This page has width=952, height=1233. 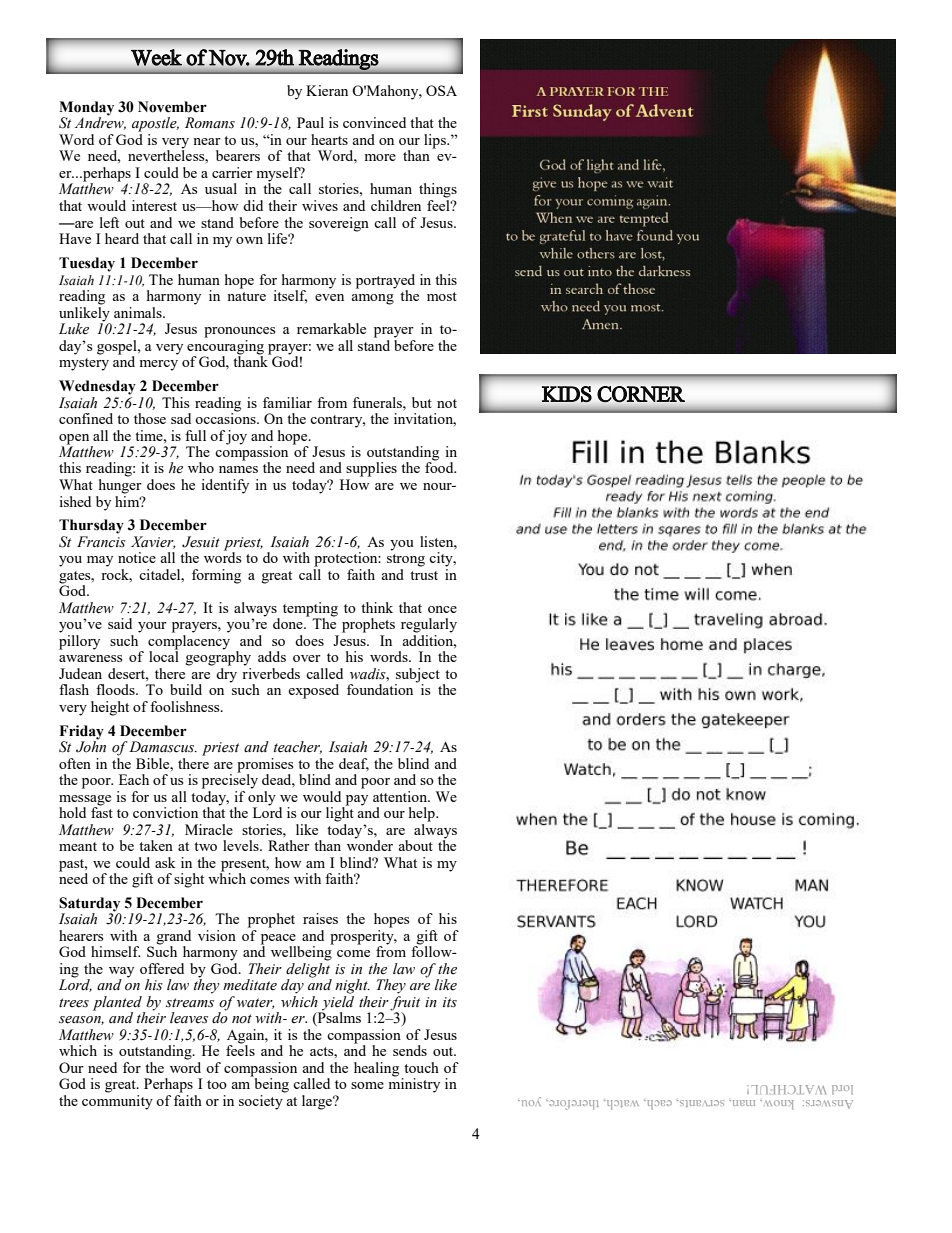 I want to click on OSA, so click(x=441, y=90).
